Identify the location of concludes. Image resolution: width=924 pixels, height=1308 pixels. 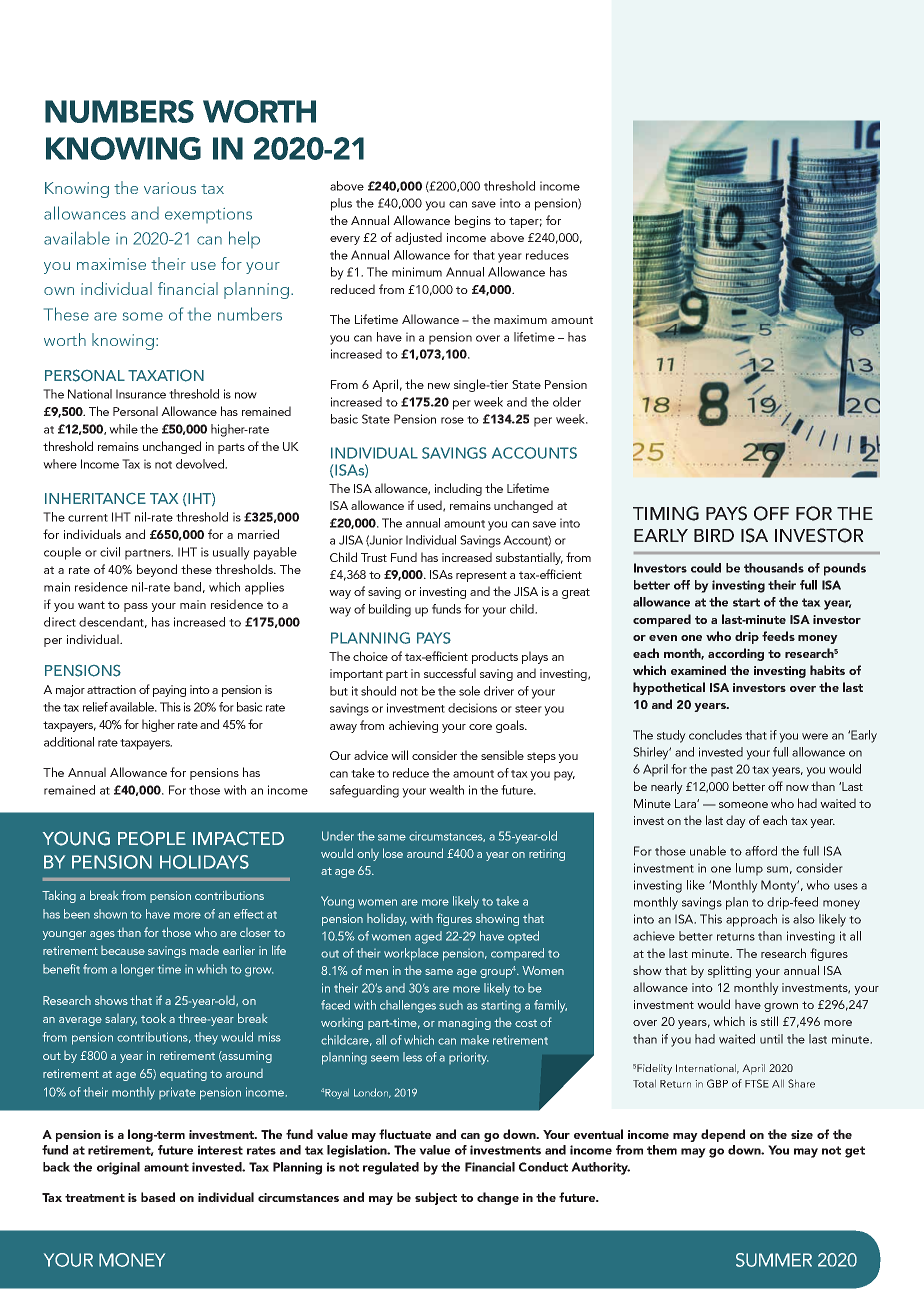
(715, 735).
